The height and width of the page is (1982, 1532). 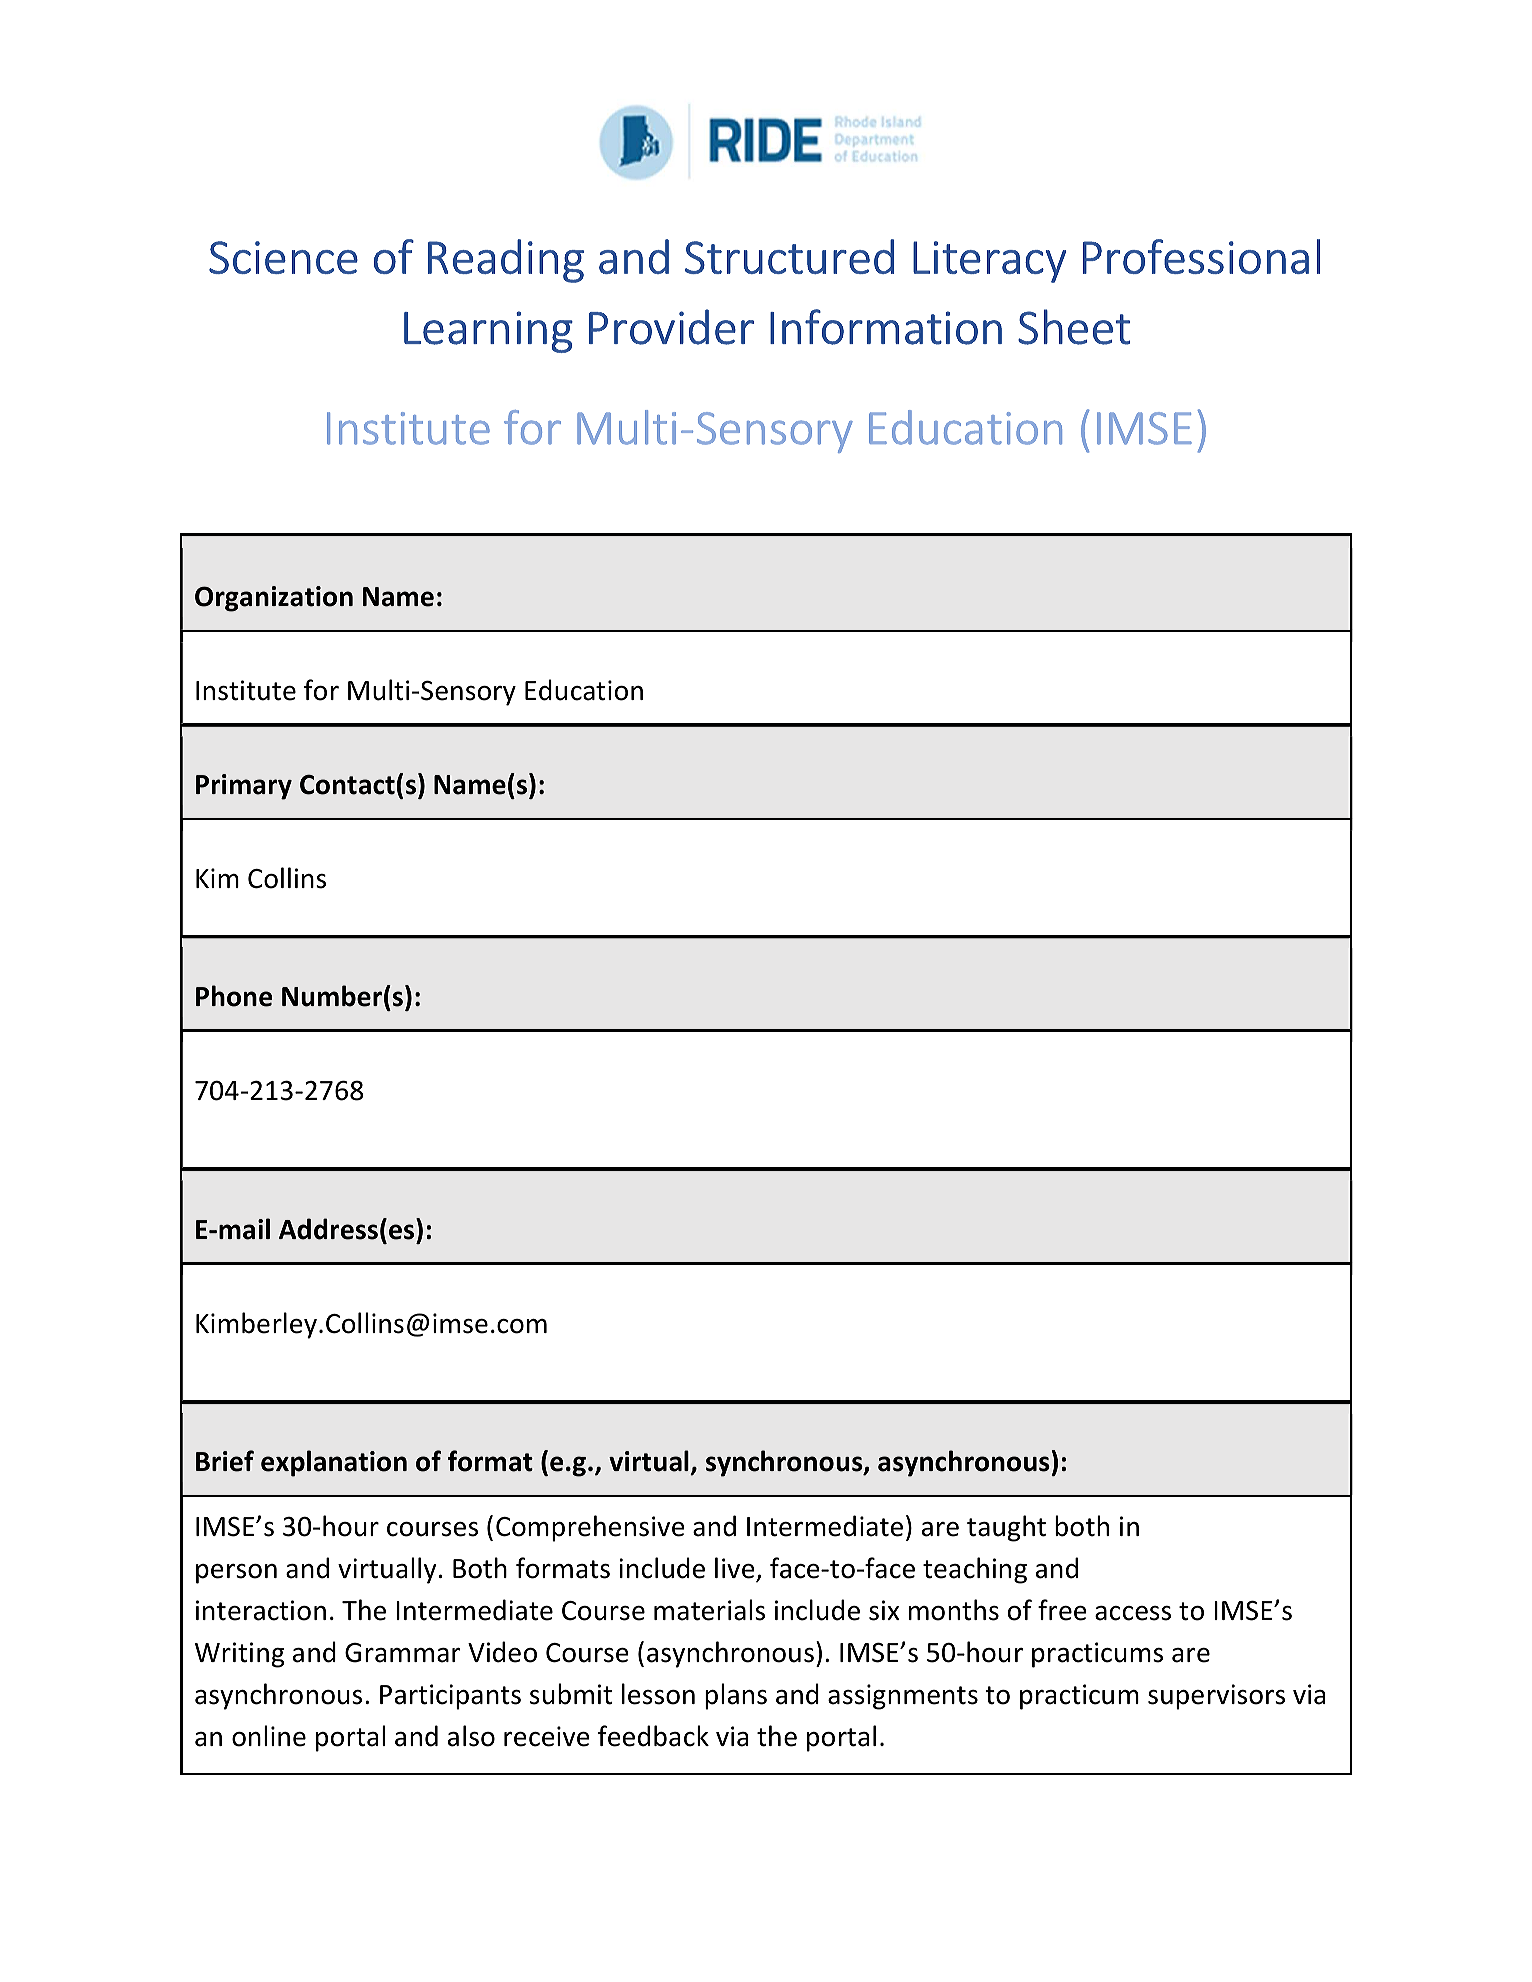 What do you see at coordinates (590, 1528) in the page?
I see `Comprehensive` at bounding box center [590, 1528].
